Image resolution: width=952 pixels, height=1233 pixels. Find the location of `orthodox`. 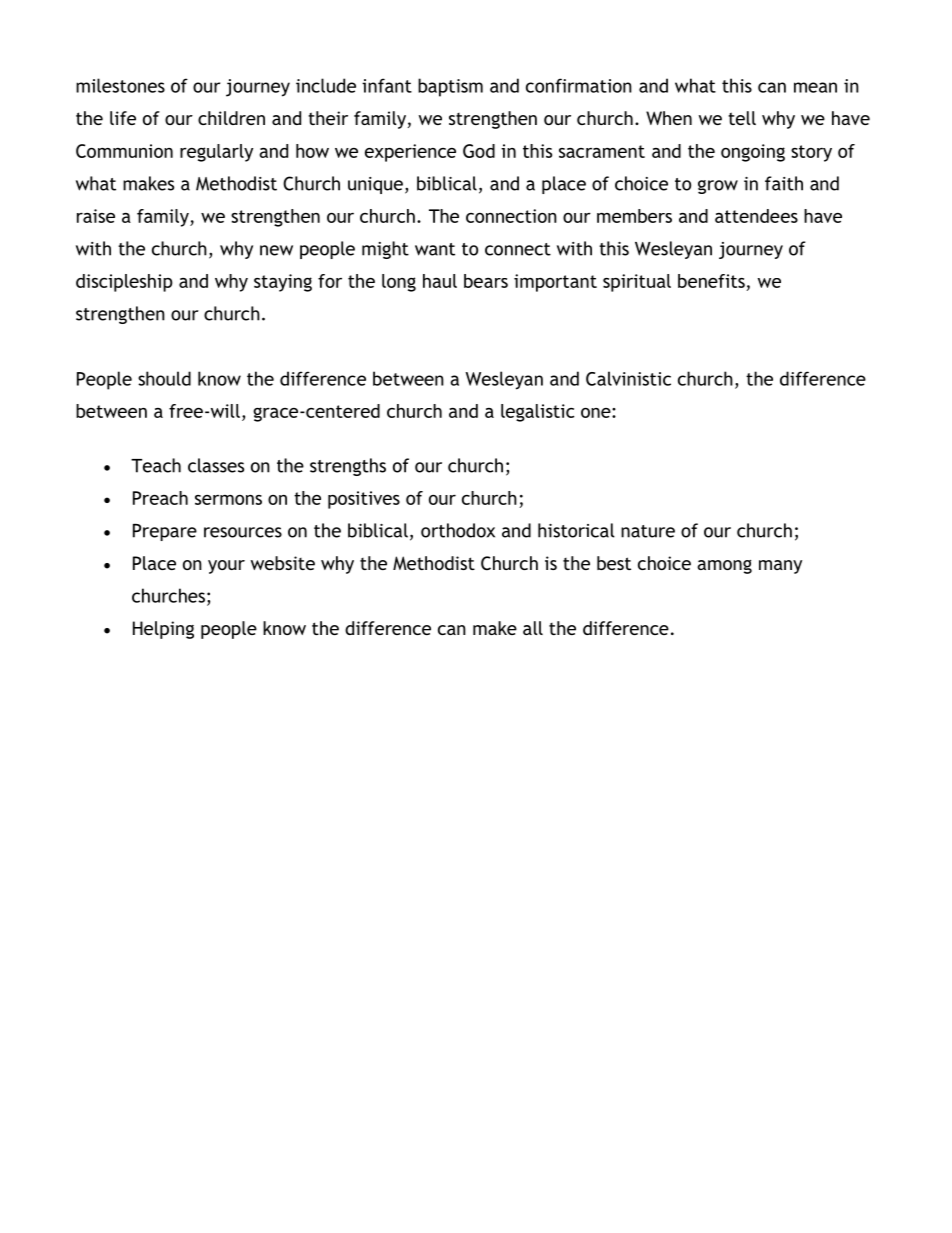

orthodox is located at coordinates (458, 530).
